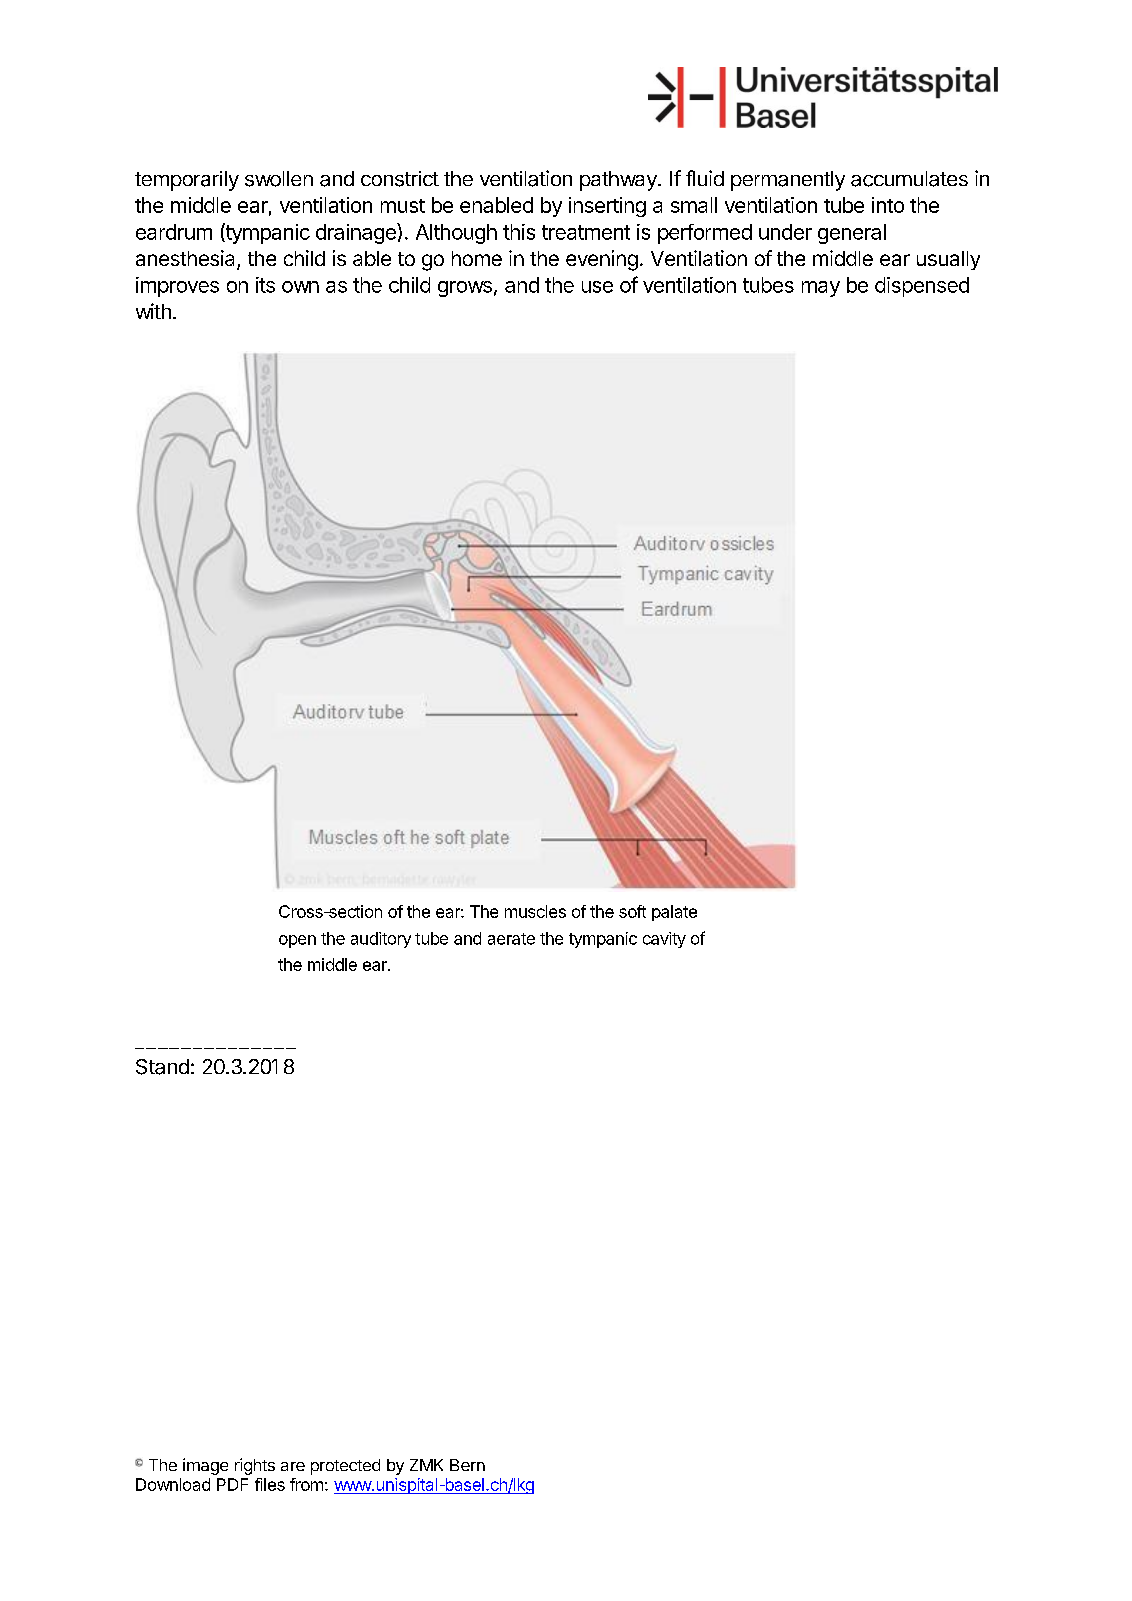  I want to click on rights, so click(255, 1466).
